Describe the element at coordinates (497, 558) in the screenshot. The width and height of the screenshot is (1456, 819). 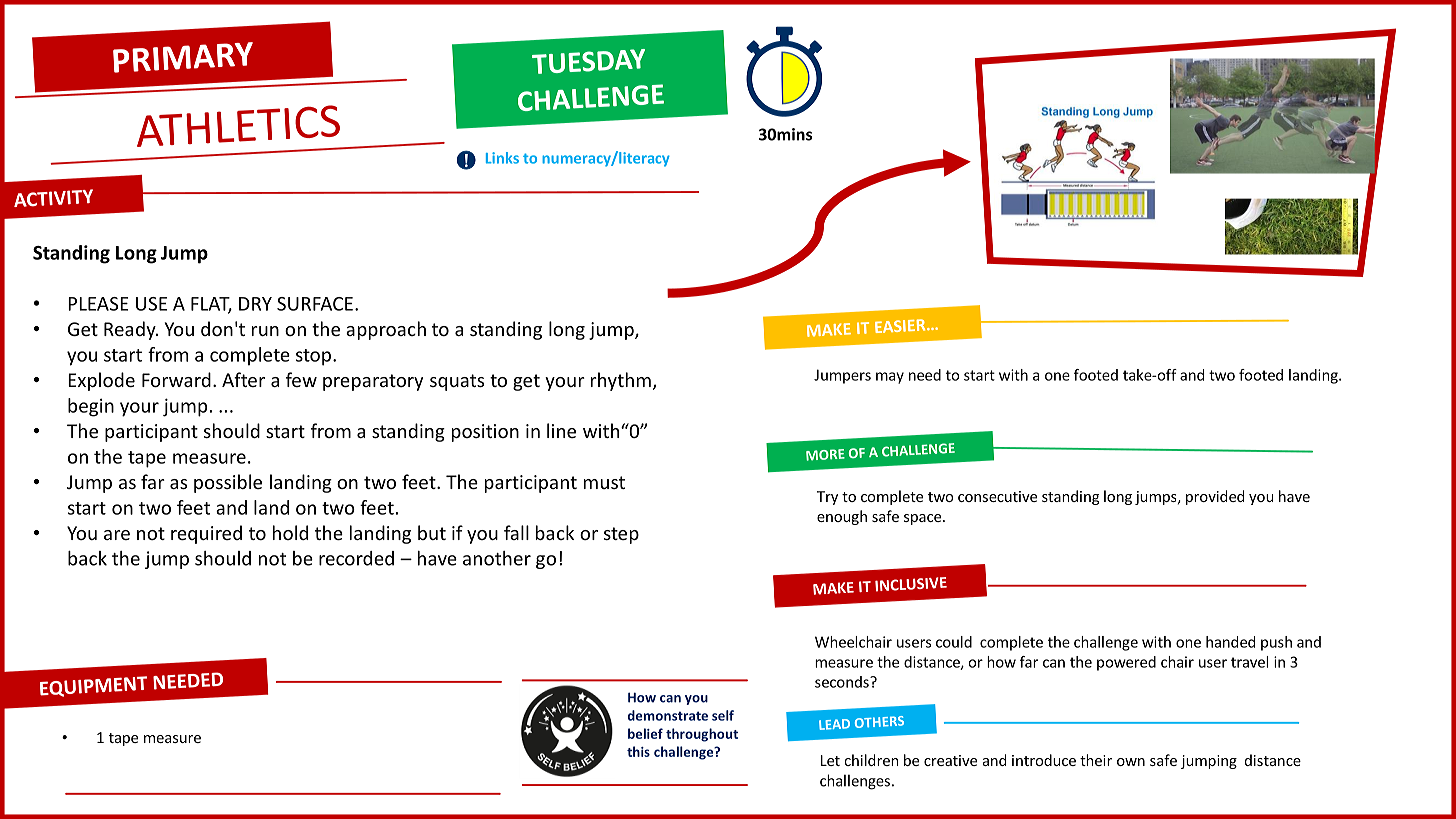
I see `another` at that location.
